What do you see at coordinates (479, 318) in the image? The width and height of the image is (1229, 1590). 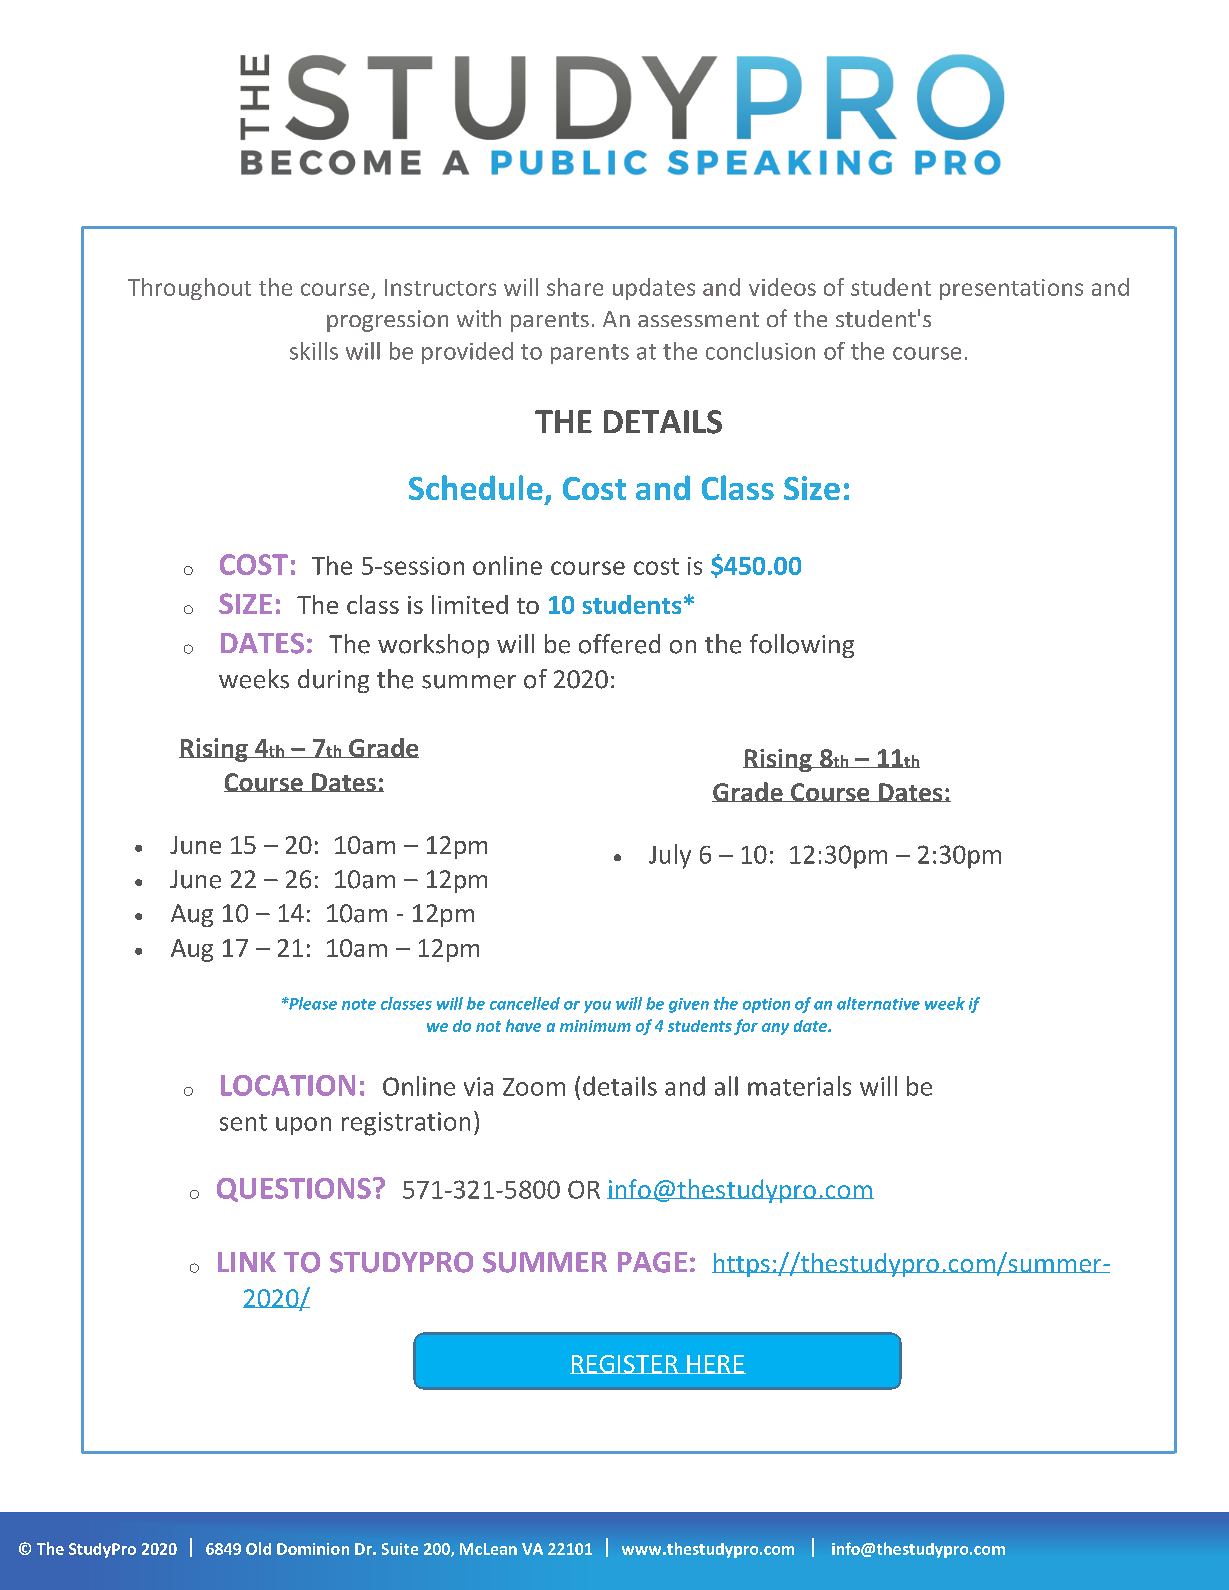 I see `with` at bounding box center [479, 318].
